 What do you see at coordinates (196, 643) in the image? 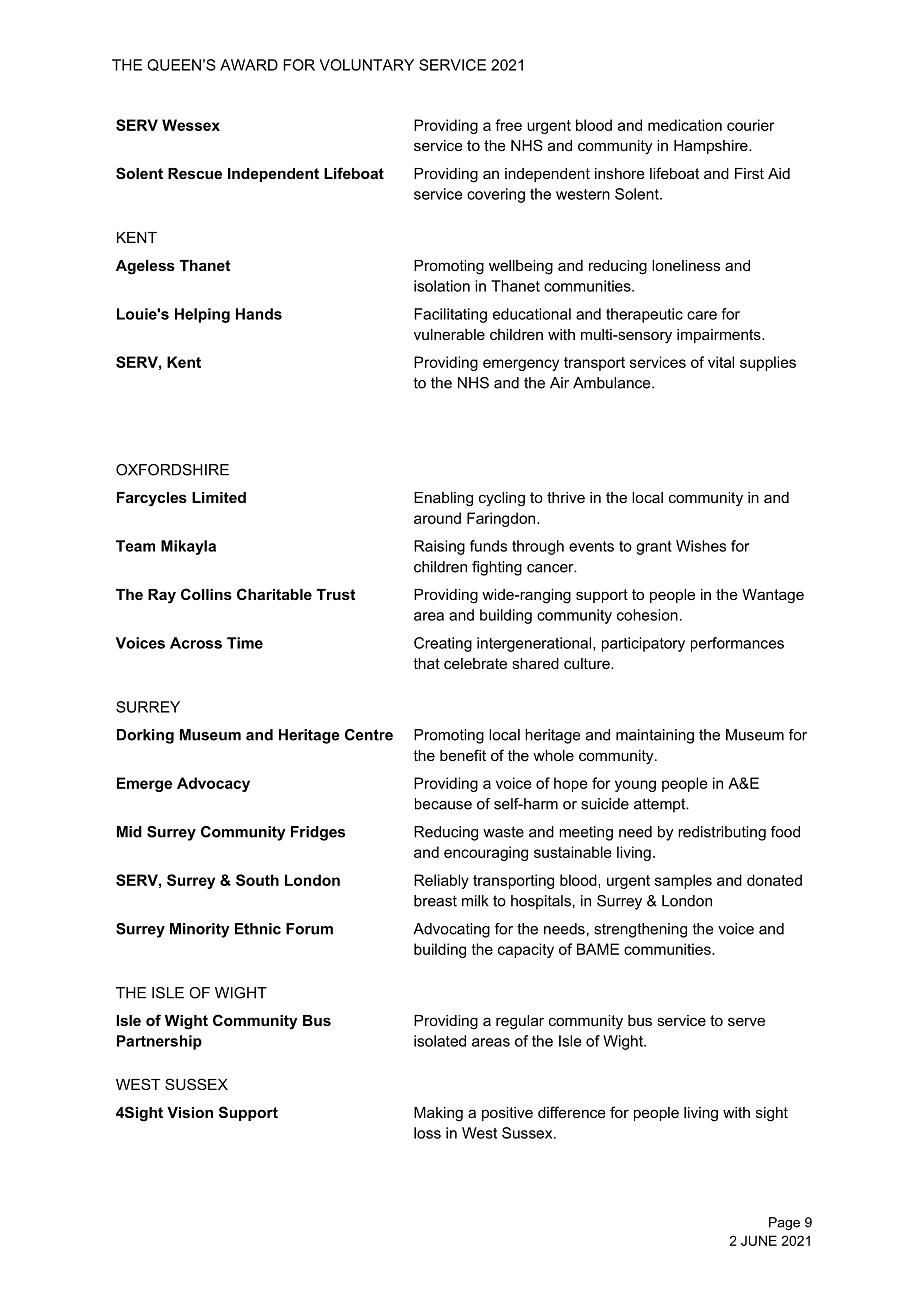
I see `Across` at bounding box center [196, 643].
